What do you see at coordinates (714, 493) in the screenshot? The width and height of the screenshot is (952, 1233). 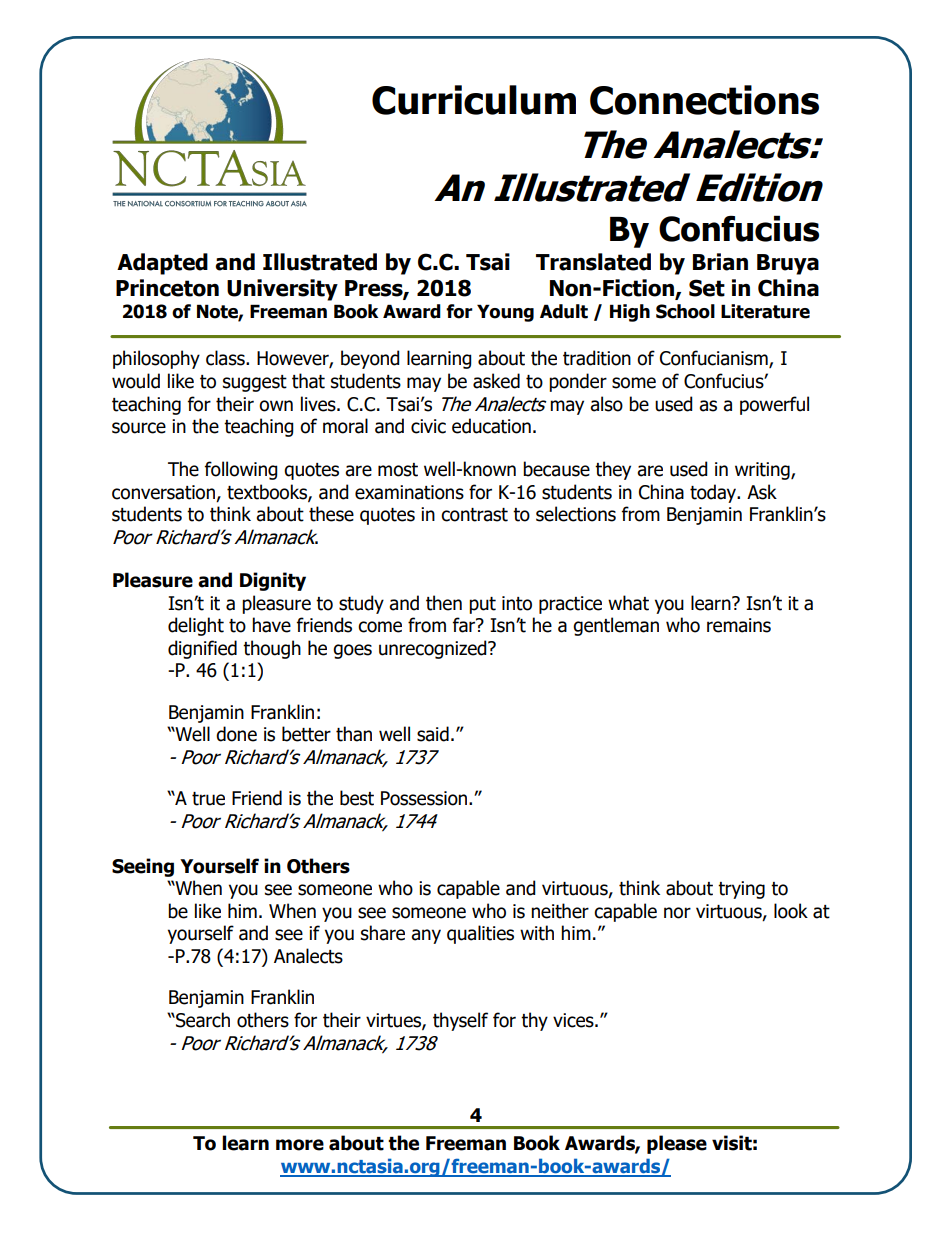 I see `today` at bounding box center [714, 493].
